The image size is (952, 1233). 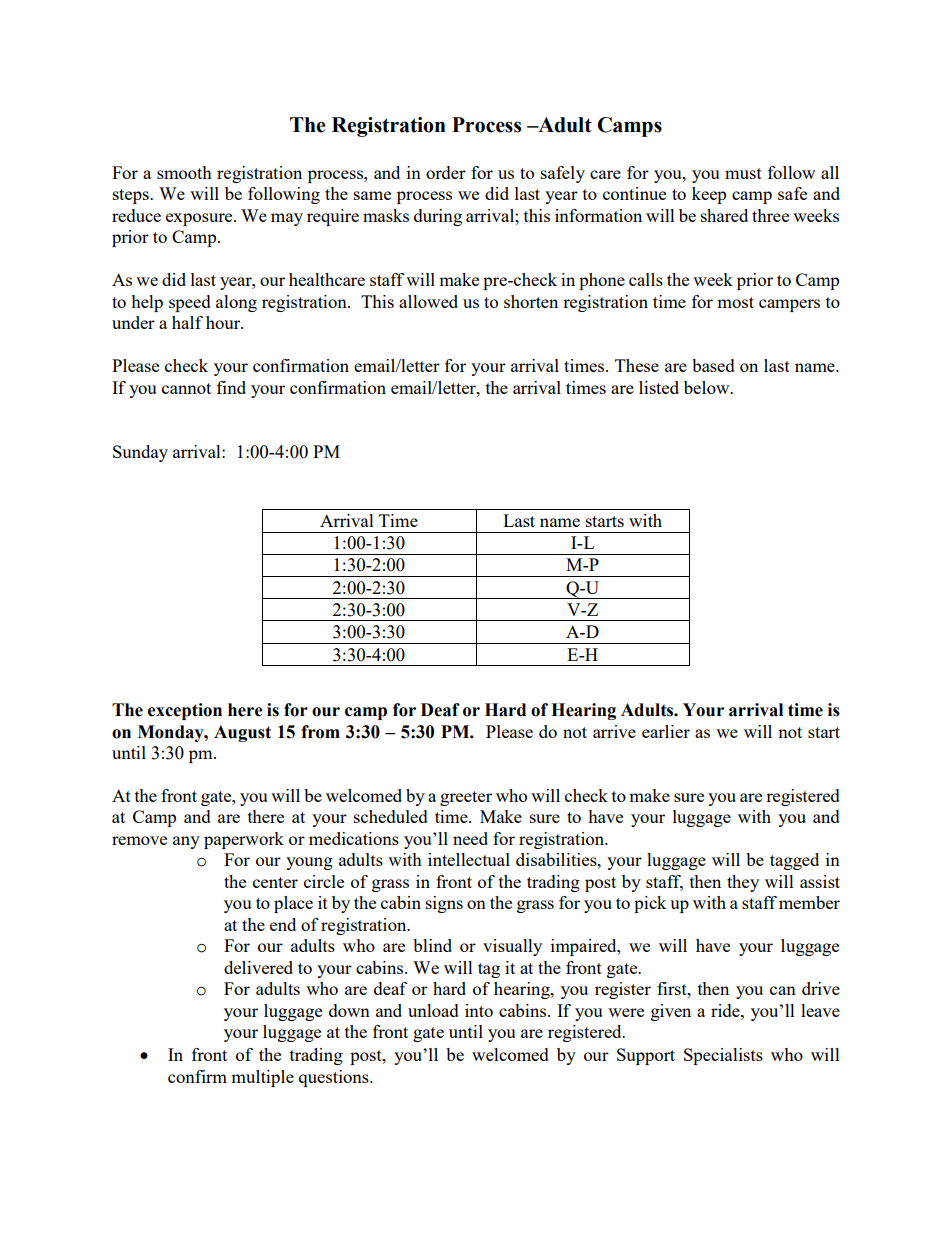 I want to click on greeter, so click(x=466, y=798).
